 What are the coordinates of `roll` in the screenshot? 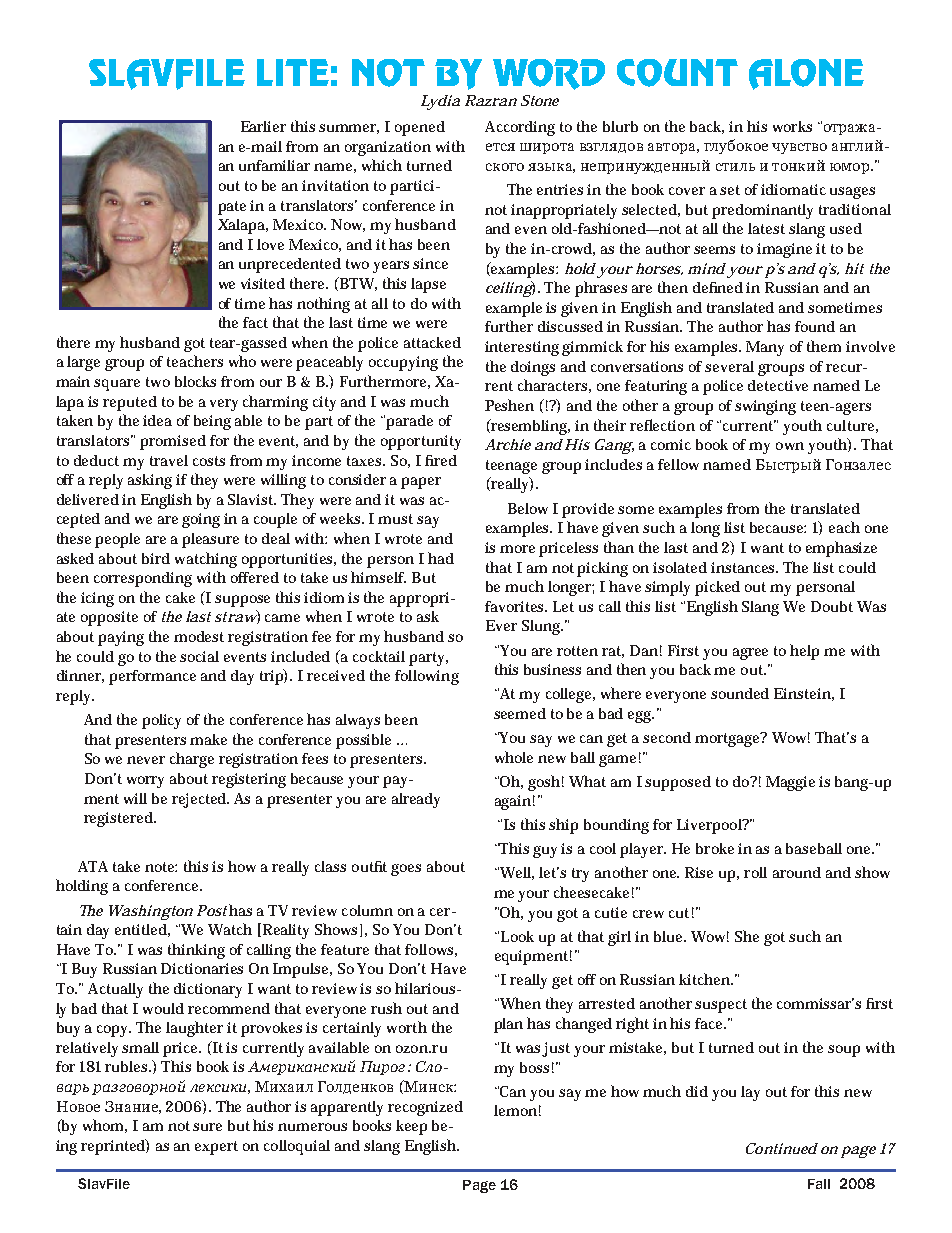 It's located at (755, 872).
